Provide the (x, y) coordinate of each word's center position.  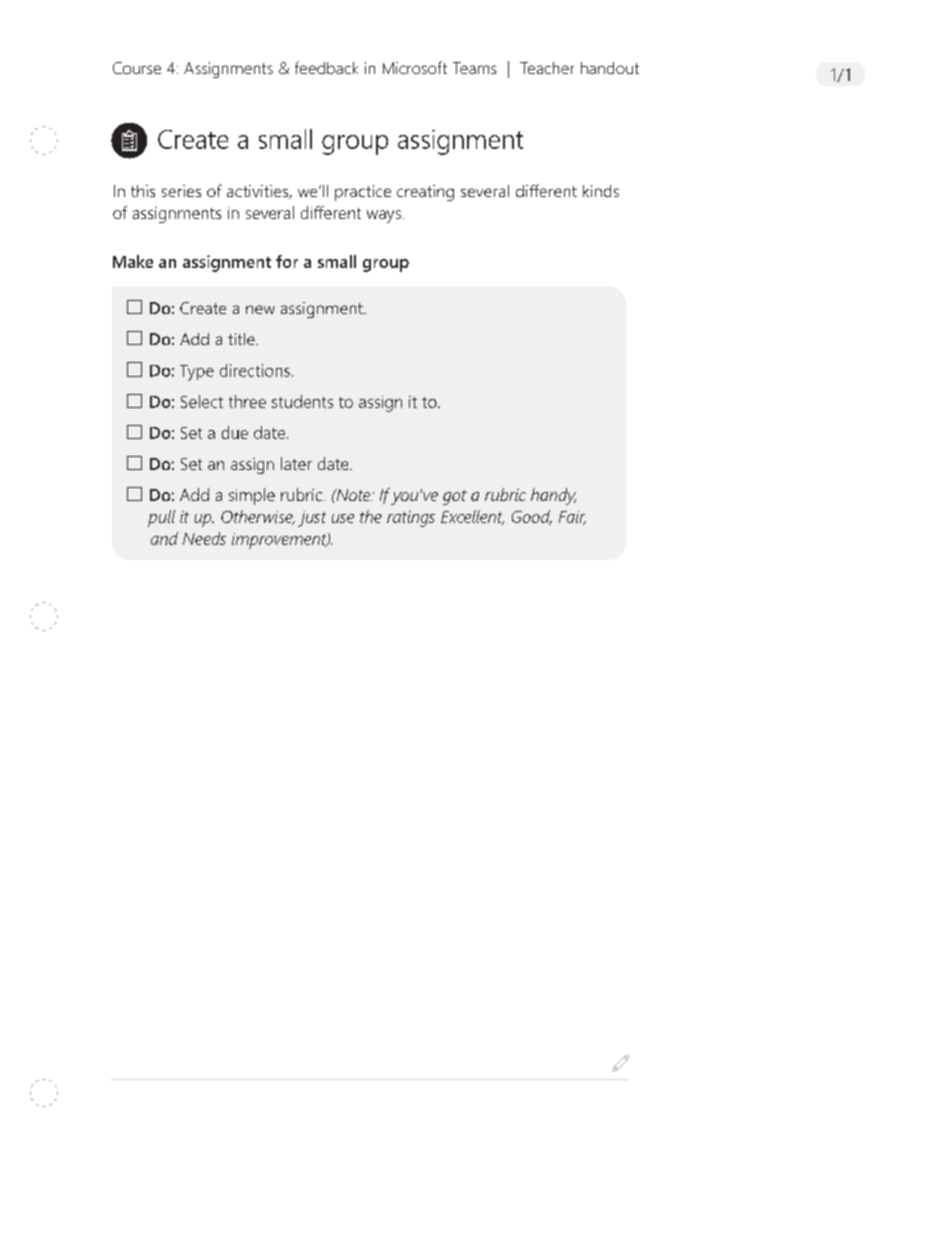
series (181, 191)
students (302, 401)
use (343, 518)
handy (553, 496)
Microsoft (415, 67)
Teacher (547, 68)
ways (384, 216)
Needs (204, 538)
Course (137, 68)
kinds (601, 191)
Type (197, 373)
